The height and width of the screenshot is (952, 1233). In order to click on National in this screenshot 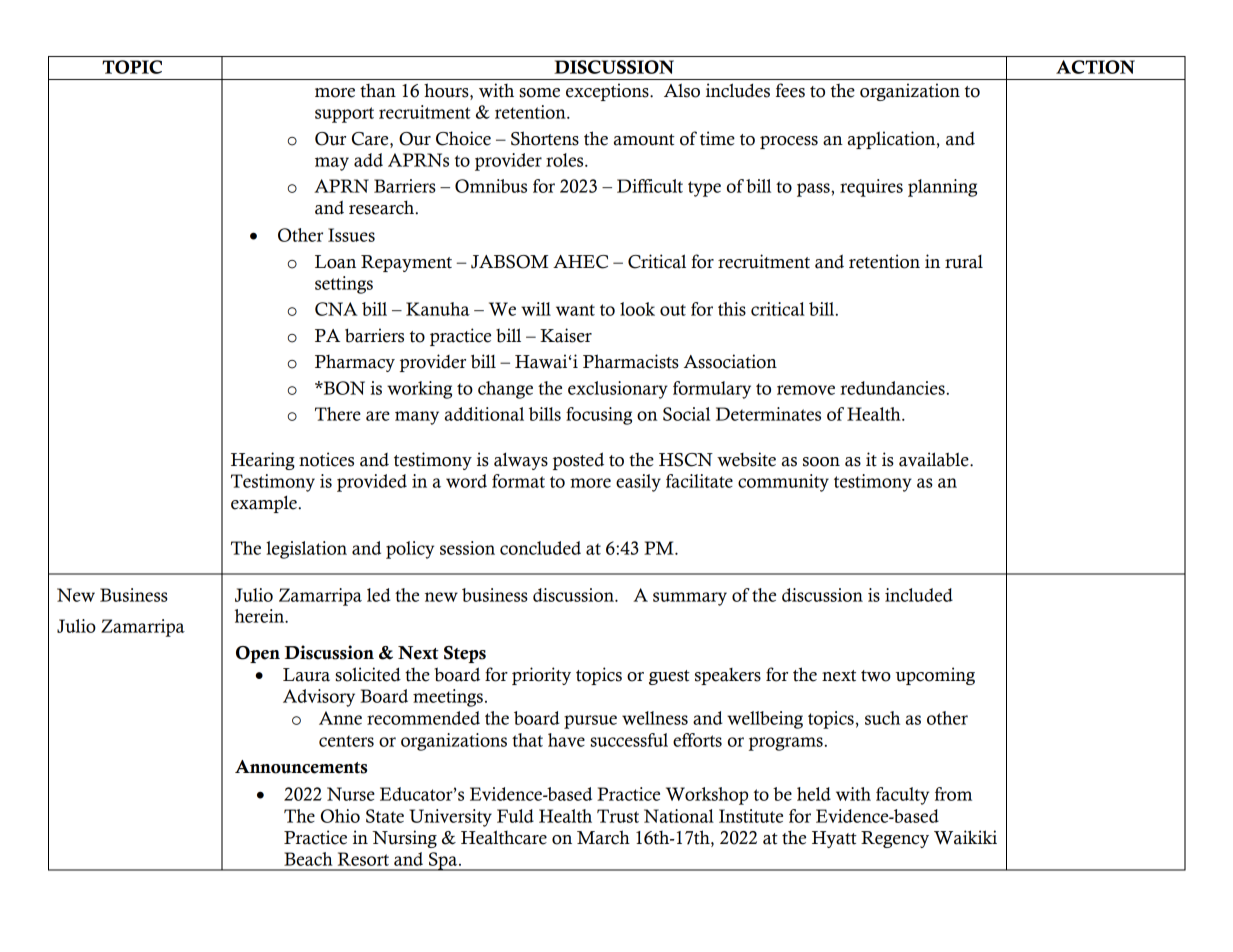, I will do `click(679, 816)`.
